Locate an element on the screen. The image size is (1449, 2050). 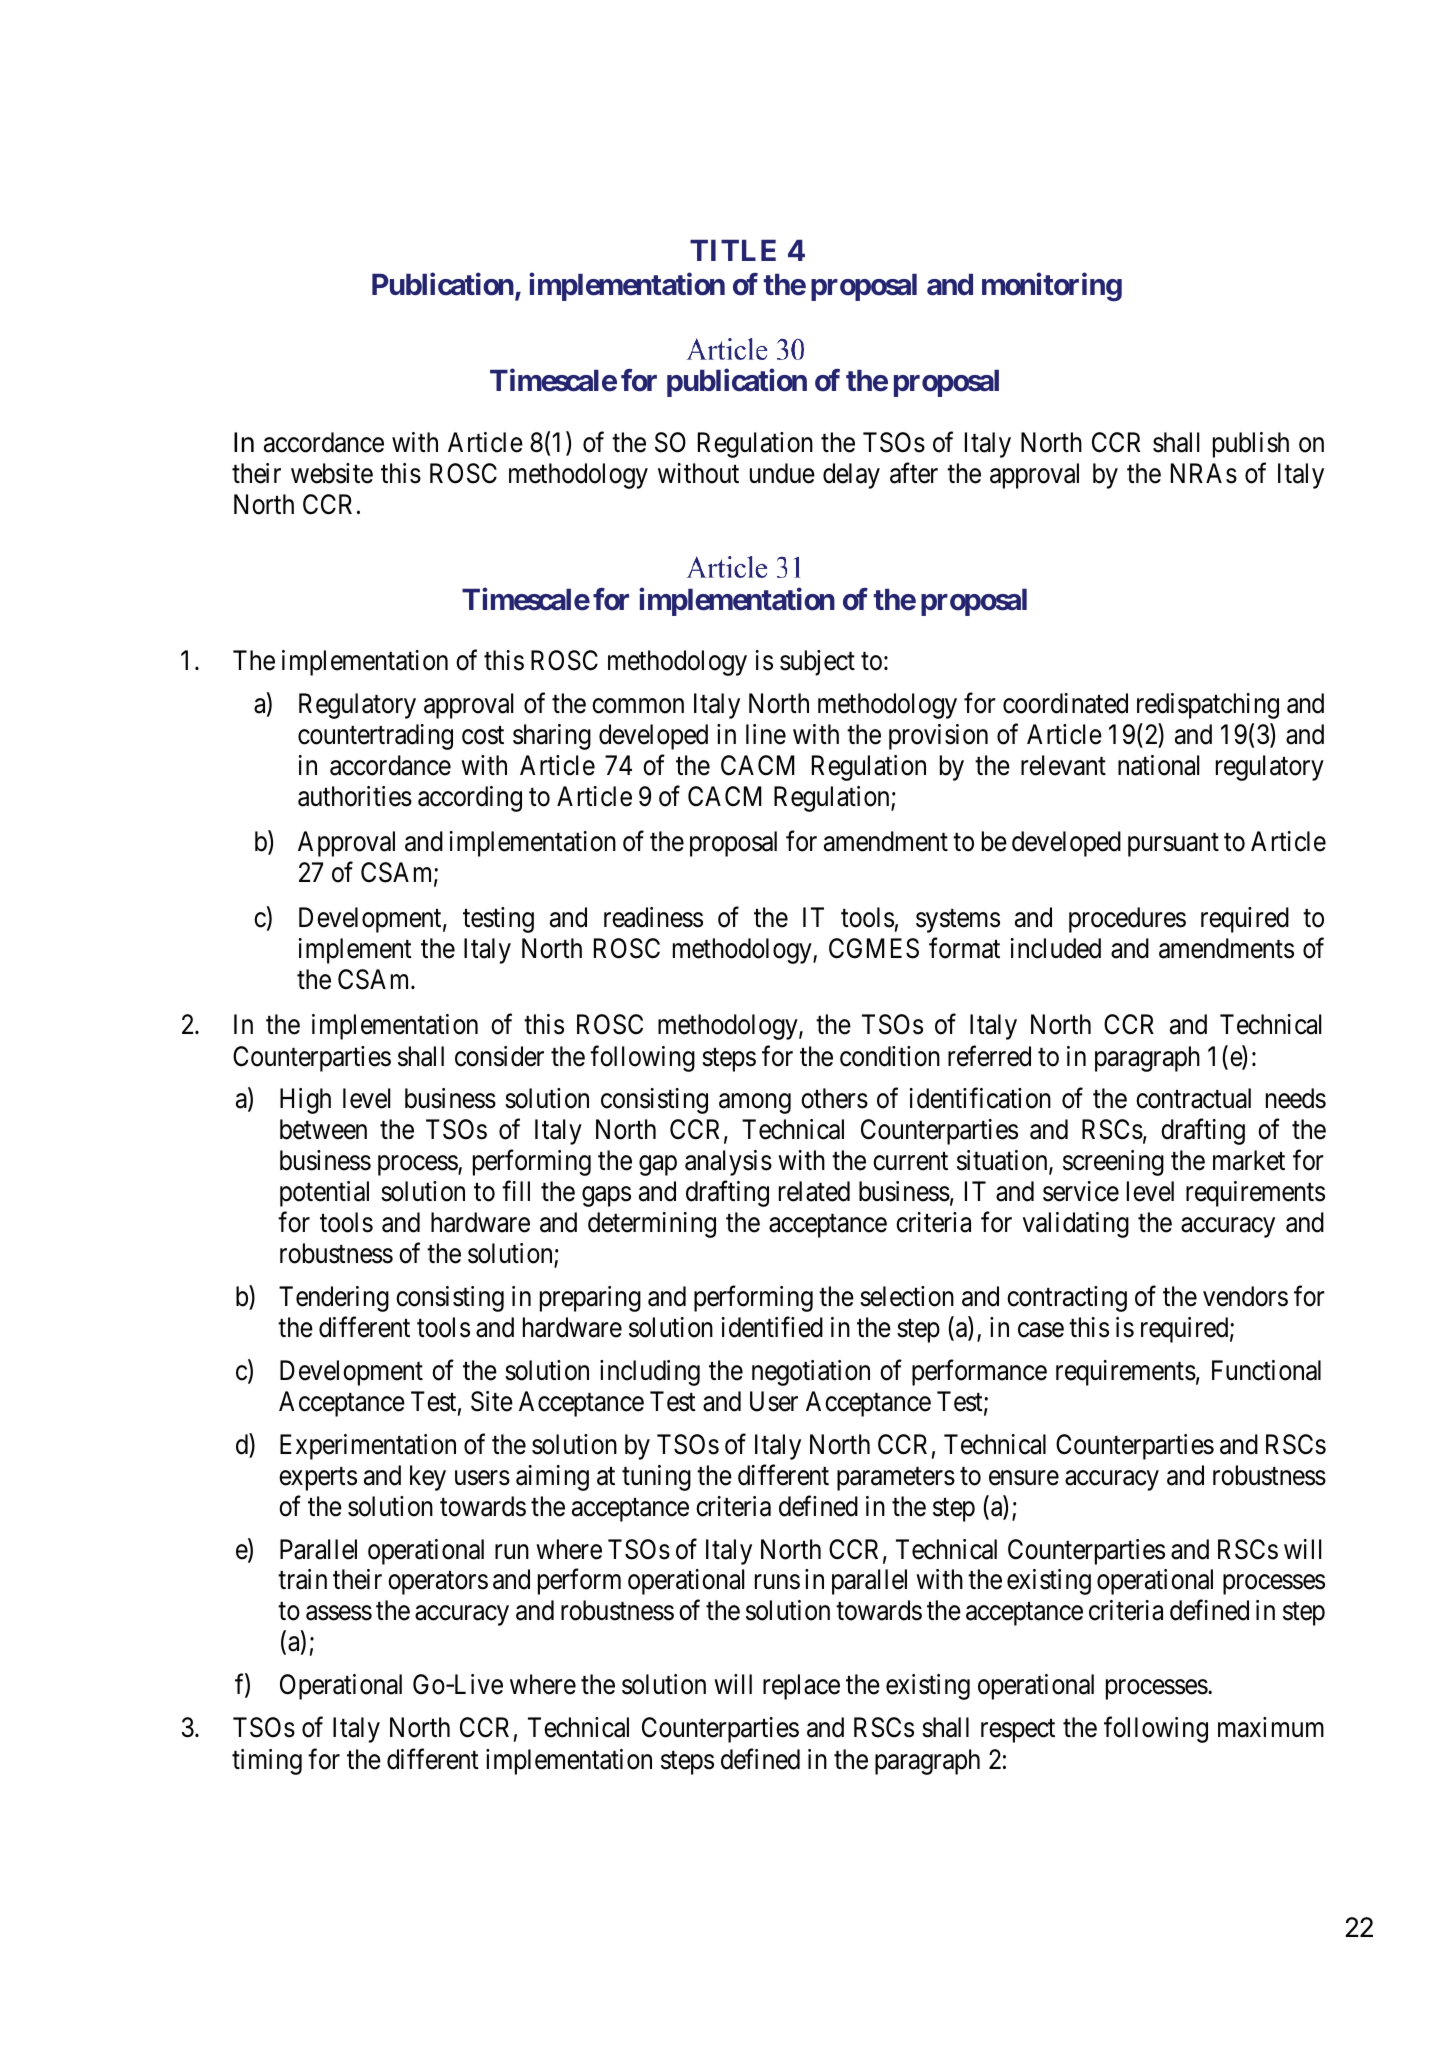
consider is located at coordinates (499, 1056).
